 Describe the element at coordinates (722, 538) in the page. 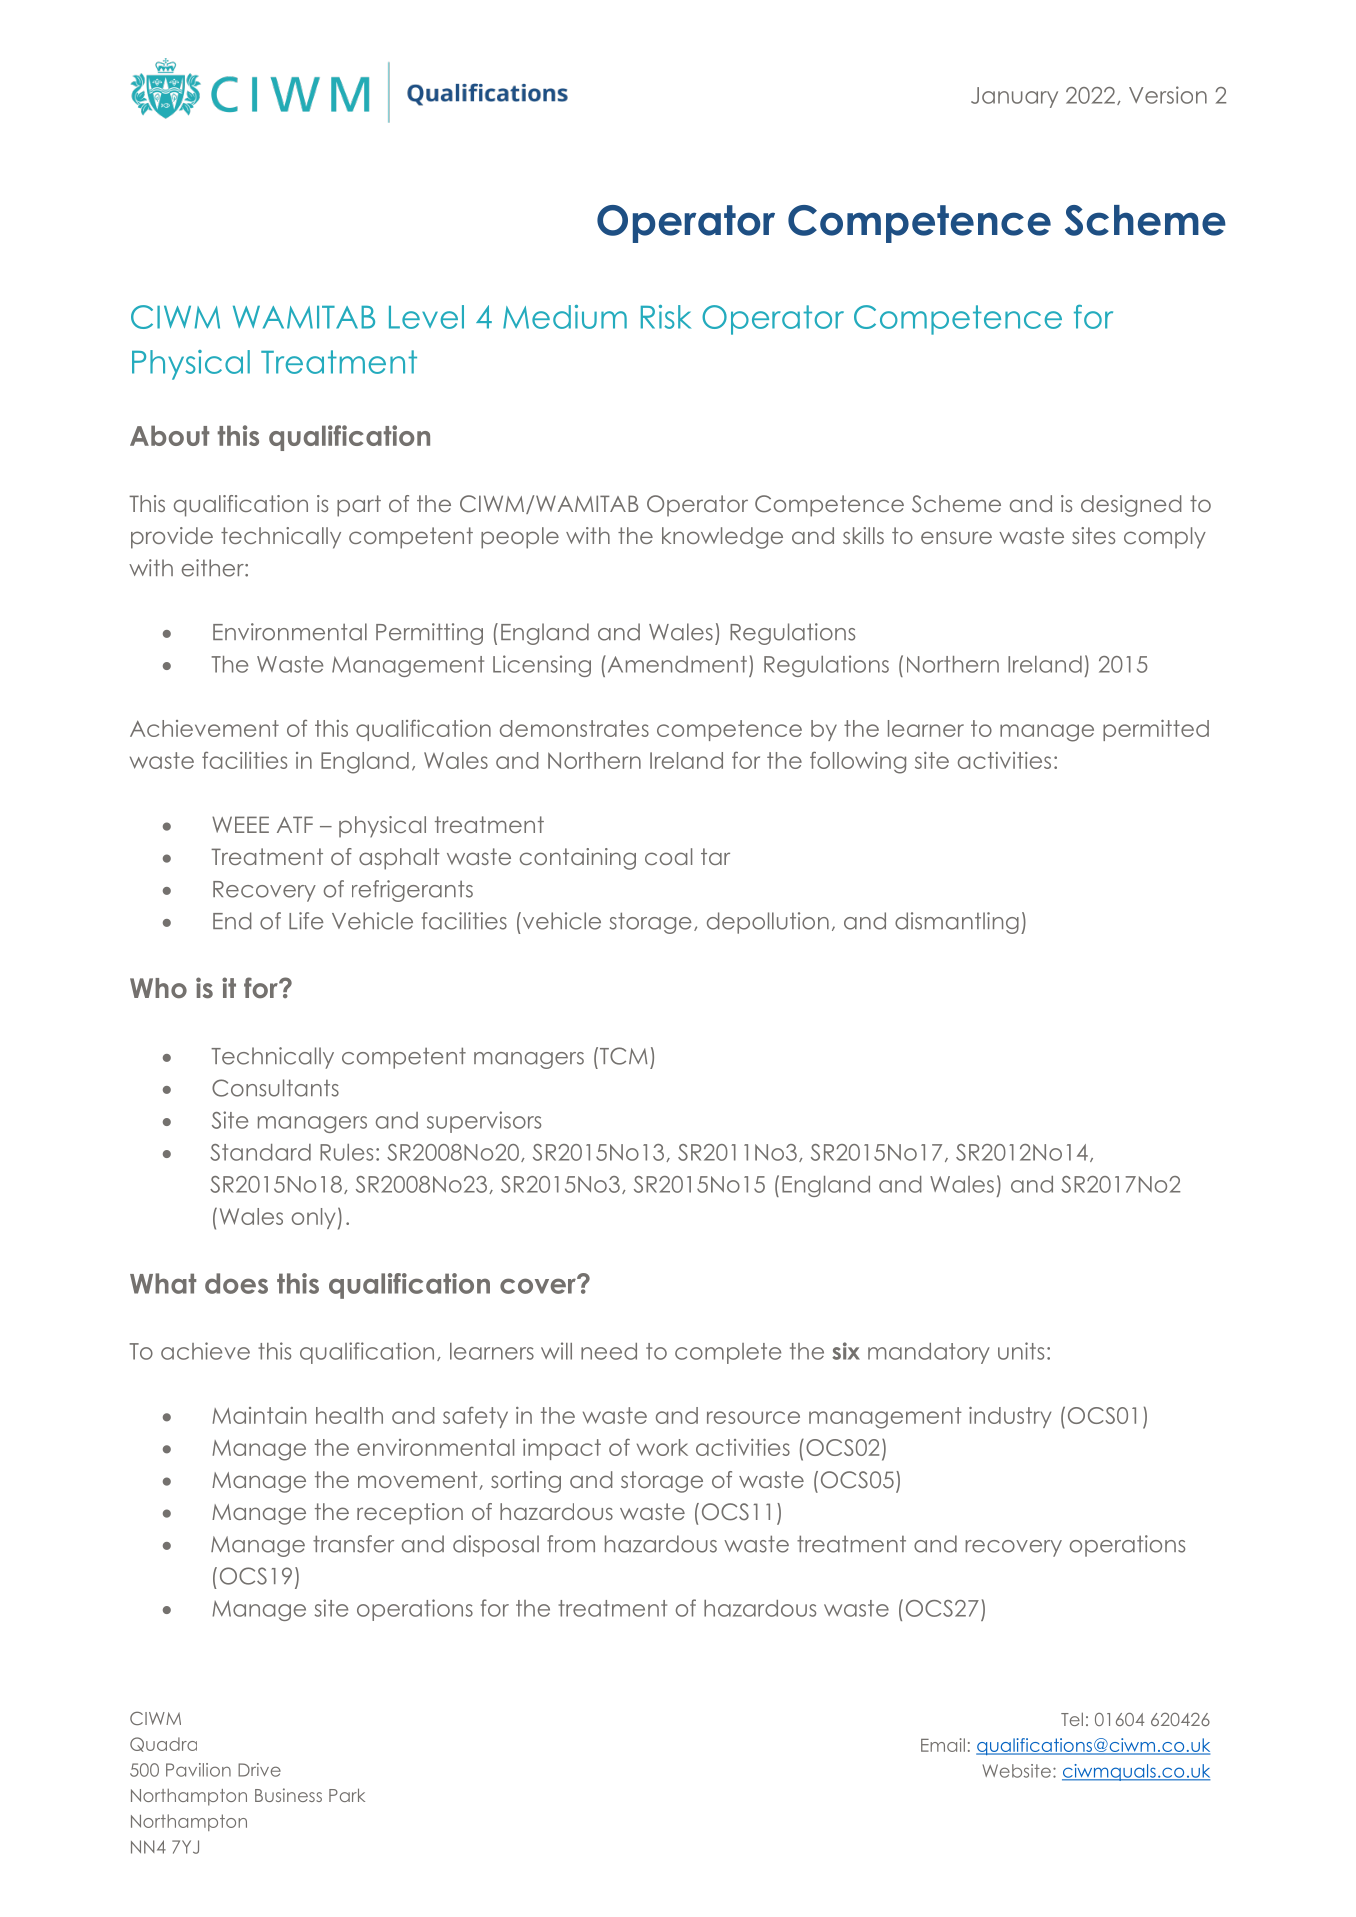

I see `knowledge` at that location.
